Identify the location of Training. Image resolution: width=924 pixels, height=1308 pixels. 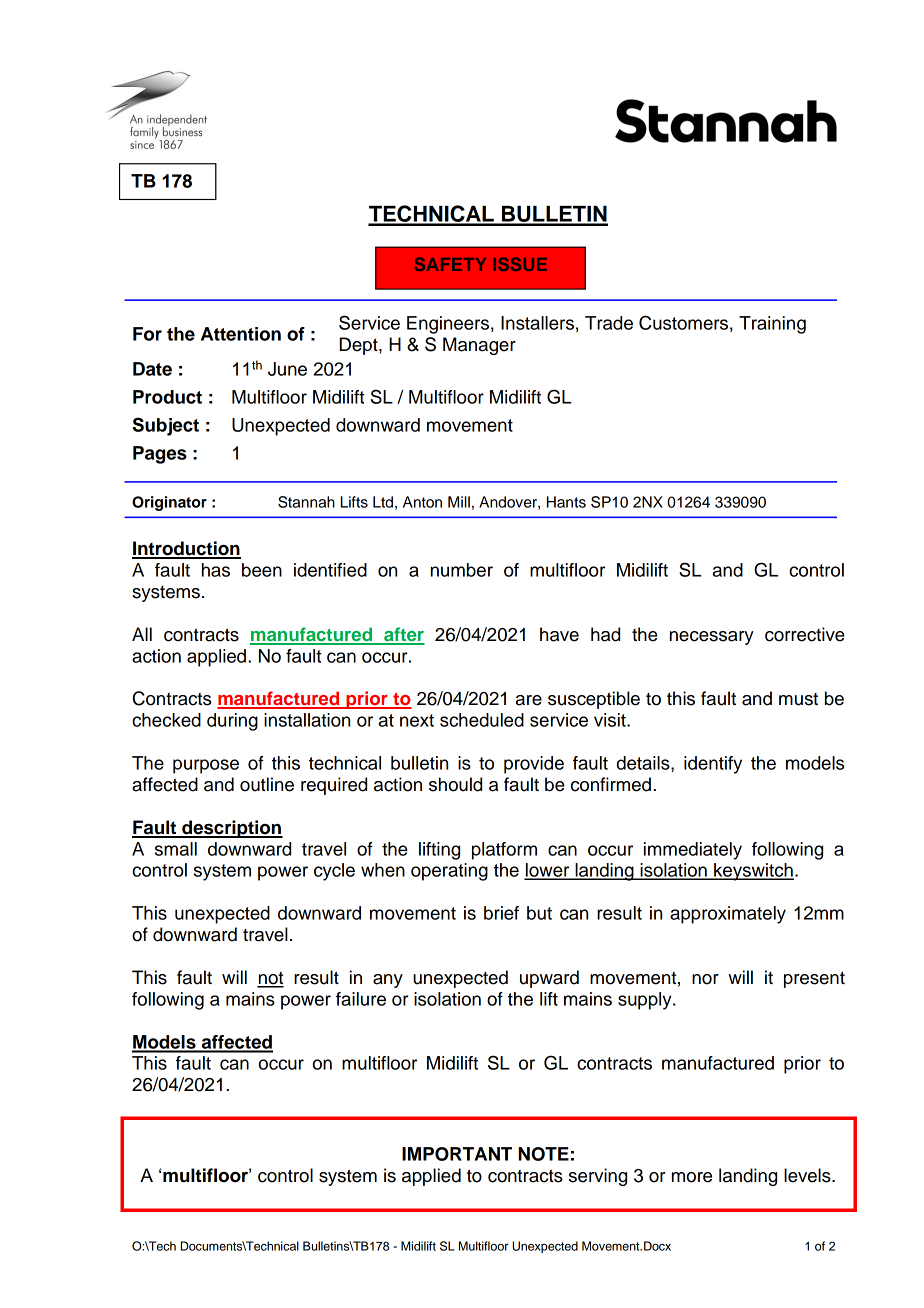
(772, 325).
